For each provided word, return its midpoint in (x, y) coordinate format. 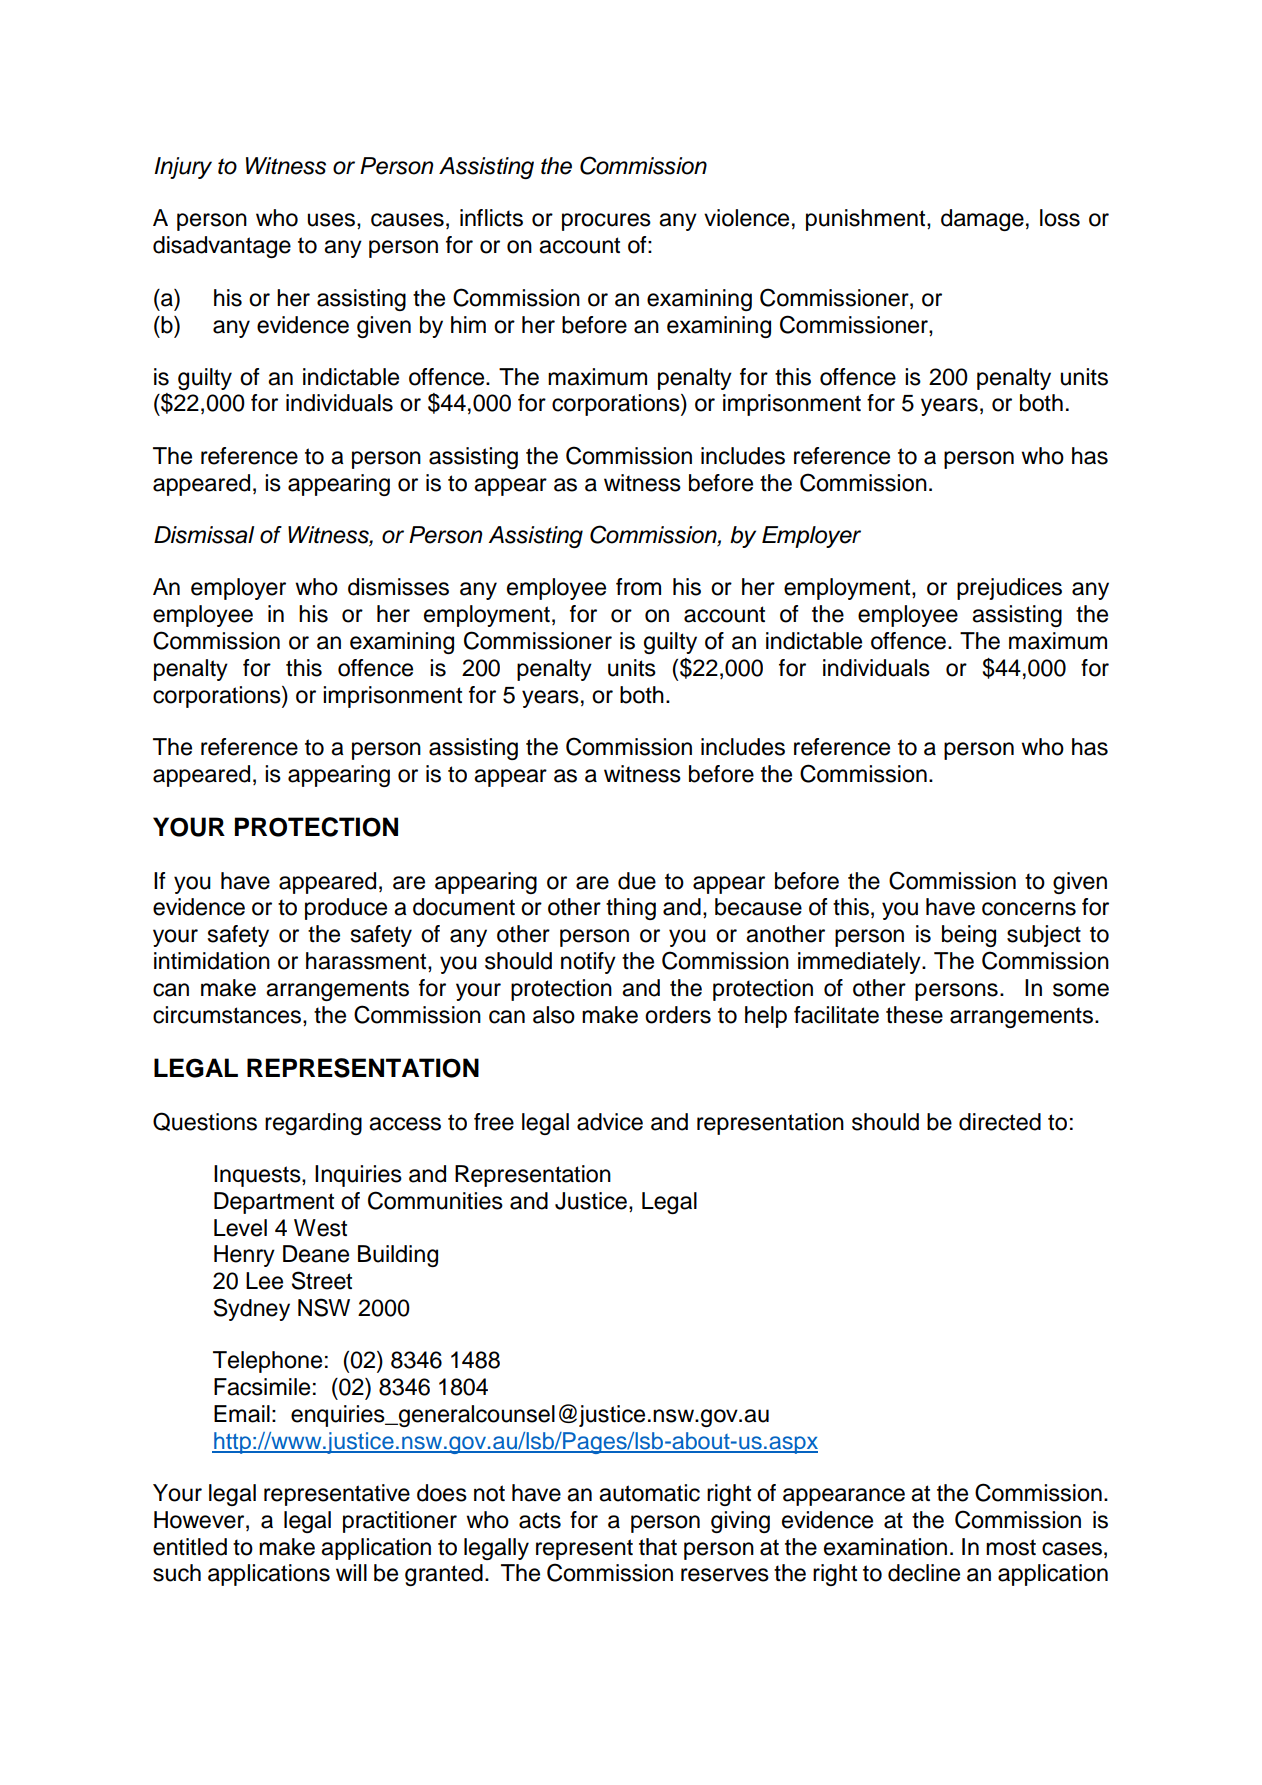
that (658, 1547)
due (637, 881)
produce (346, 909)
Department (274, 1203)
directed (1000, 1122)
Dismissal (204, 535)
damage (982, 220)
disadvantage (222, 247)
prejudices (1009, 589)
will (351, 1572)
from (638, 587)
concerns (1029, 909)
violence (746, 218)
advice (610, 1122)
